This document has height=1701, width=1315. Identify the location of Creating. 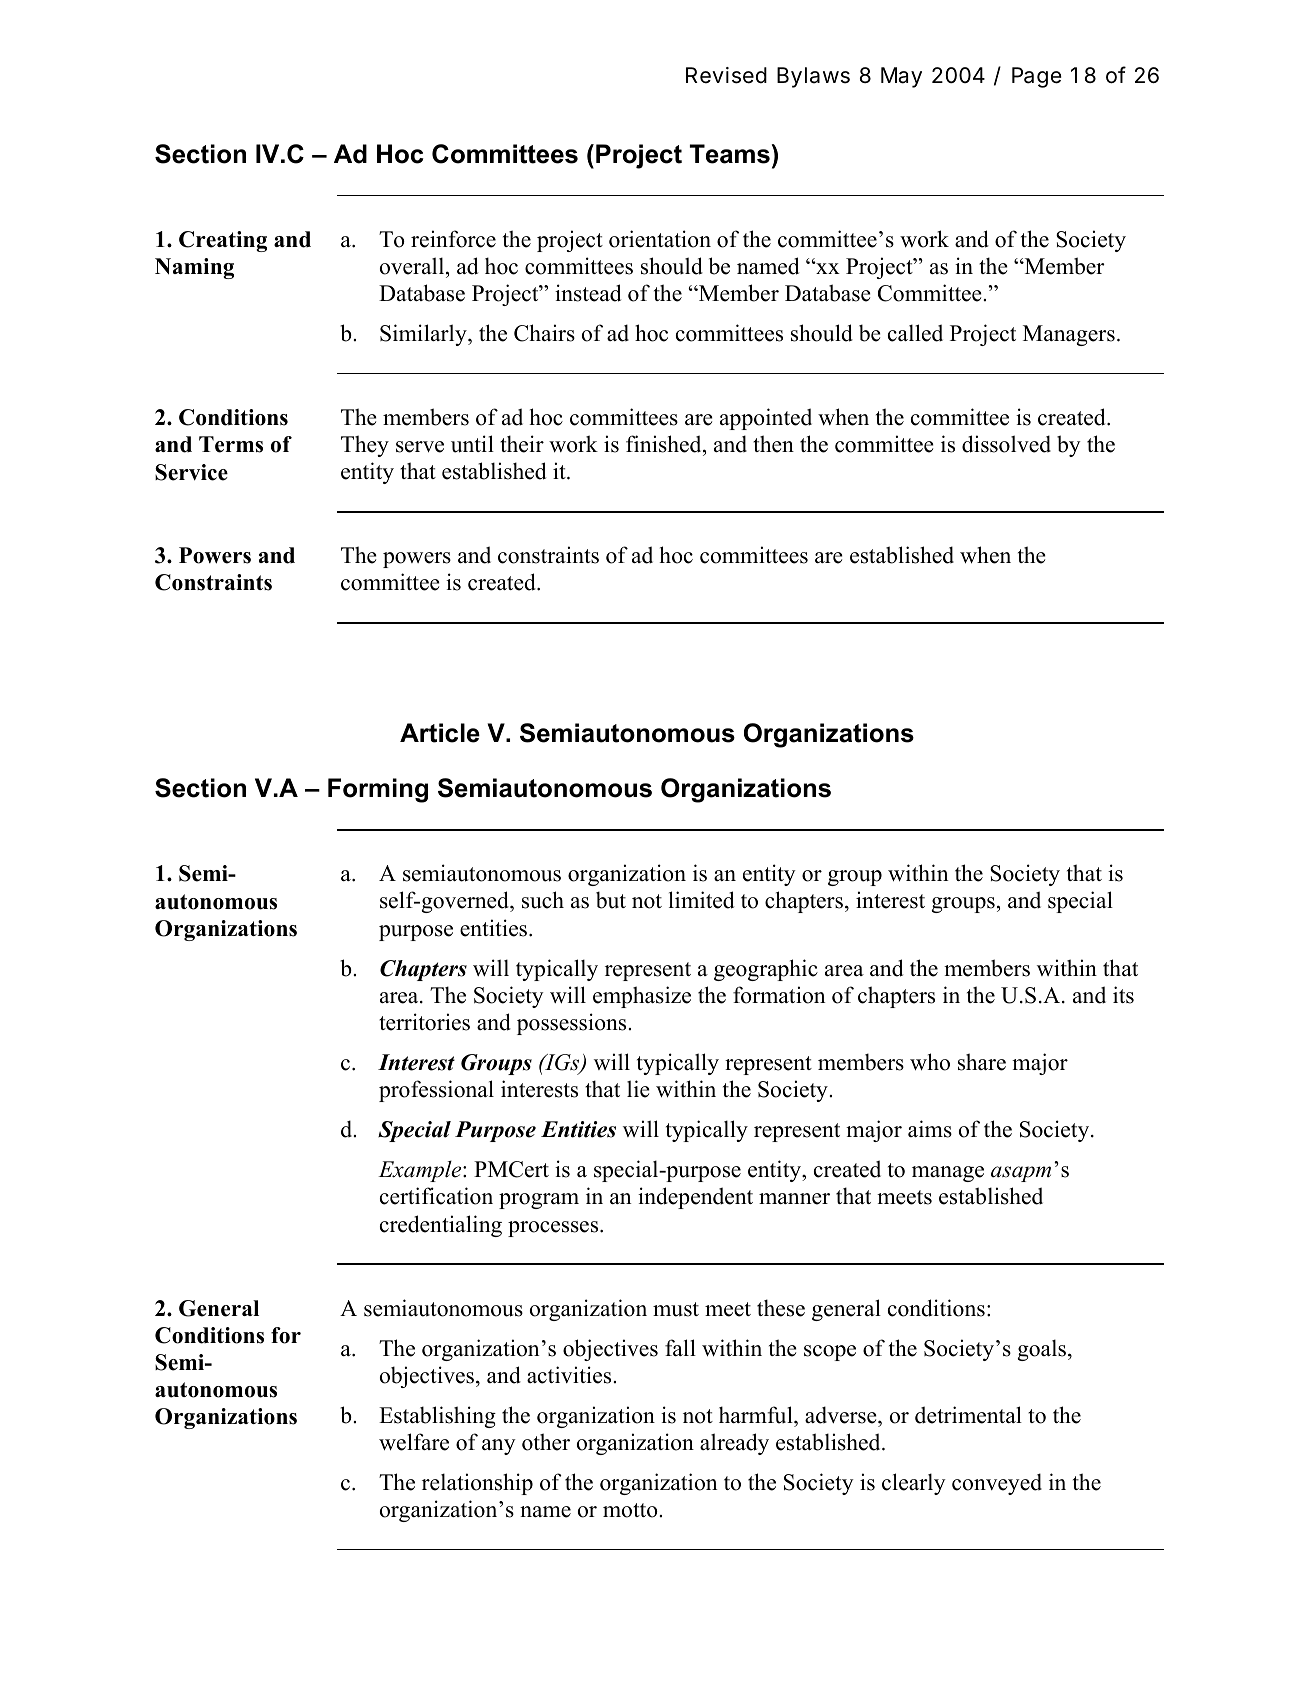
(223, 241).
